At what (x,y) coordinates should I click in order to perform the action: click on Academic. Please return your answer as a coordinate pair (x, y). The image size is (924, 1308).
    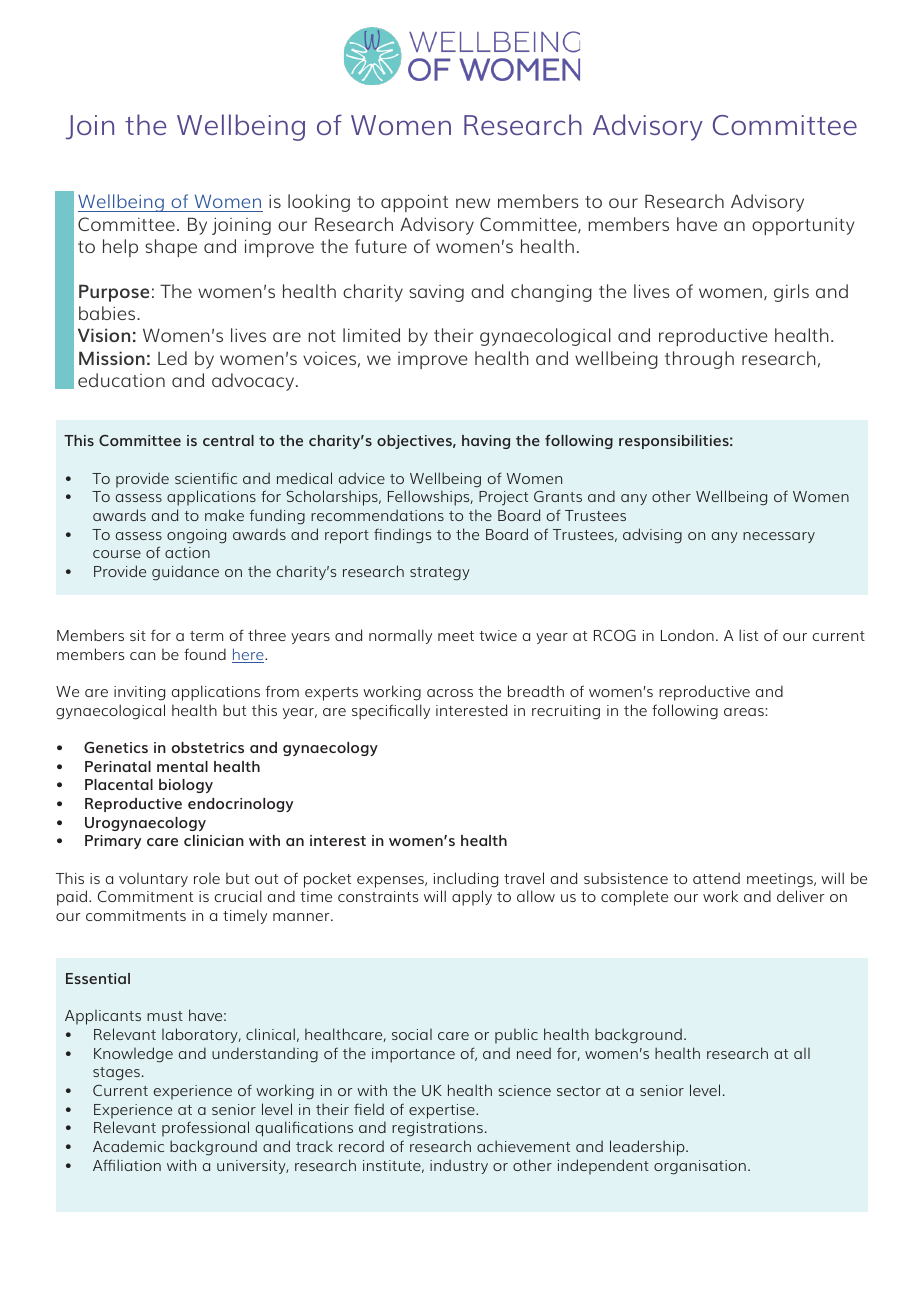
    Looking at the image, I should click on (128, 1146).
